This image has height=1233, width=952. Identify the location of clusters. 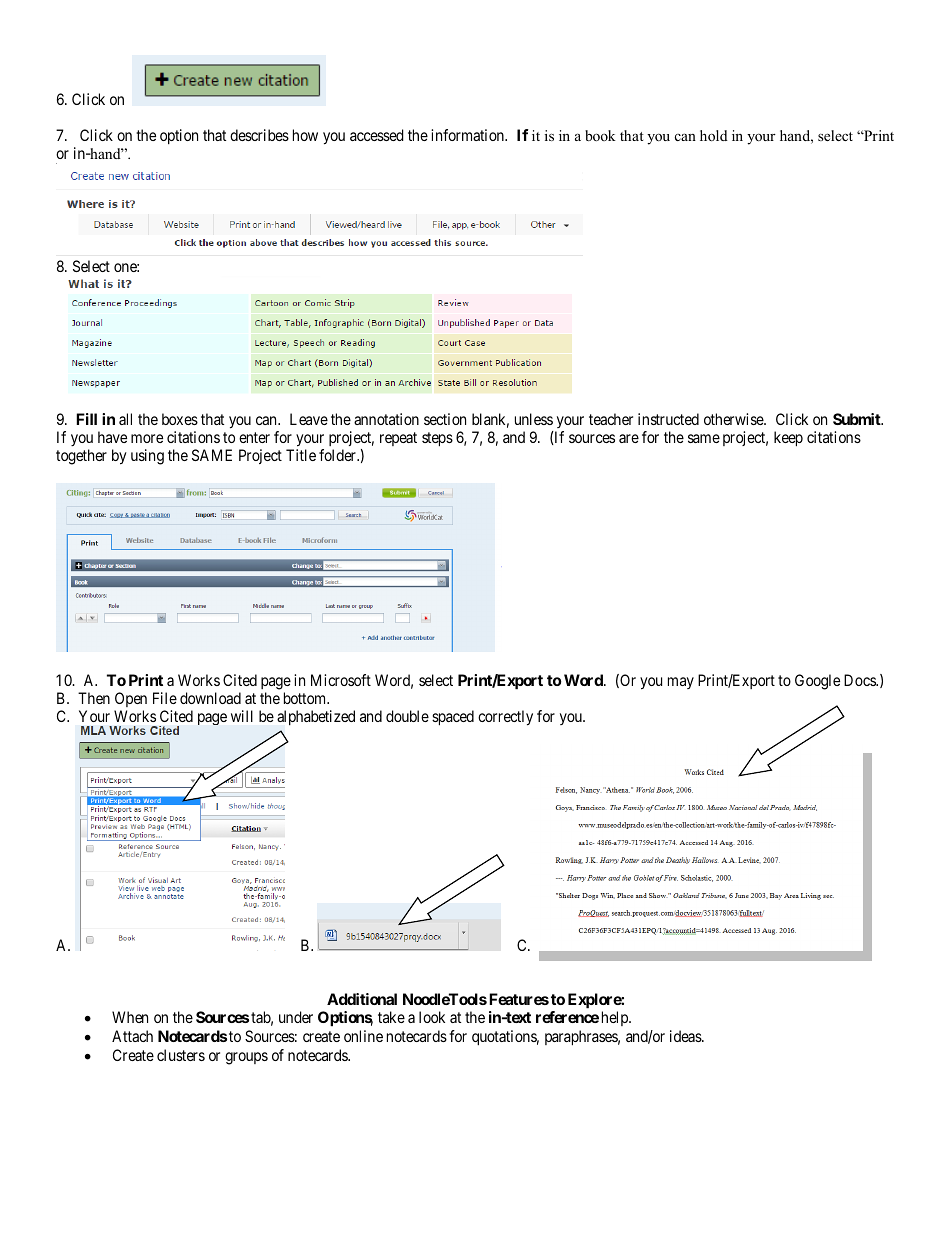
(181, 1055).
